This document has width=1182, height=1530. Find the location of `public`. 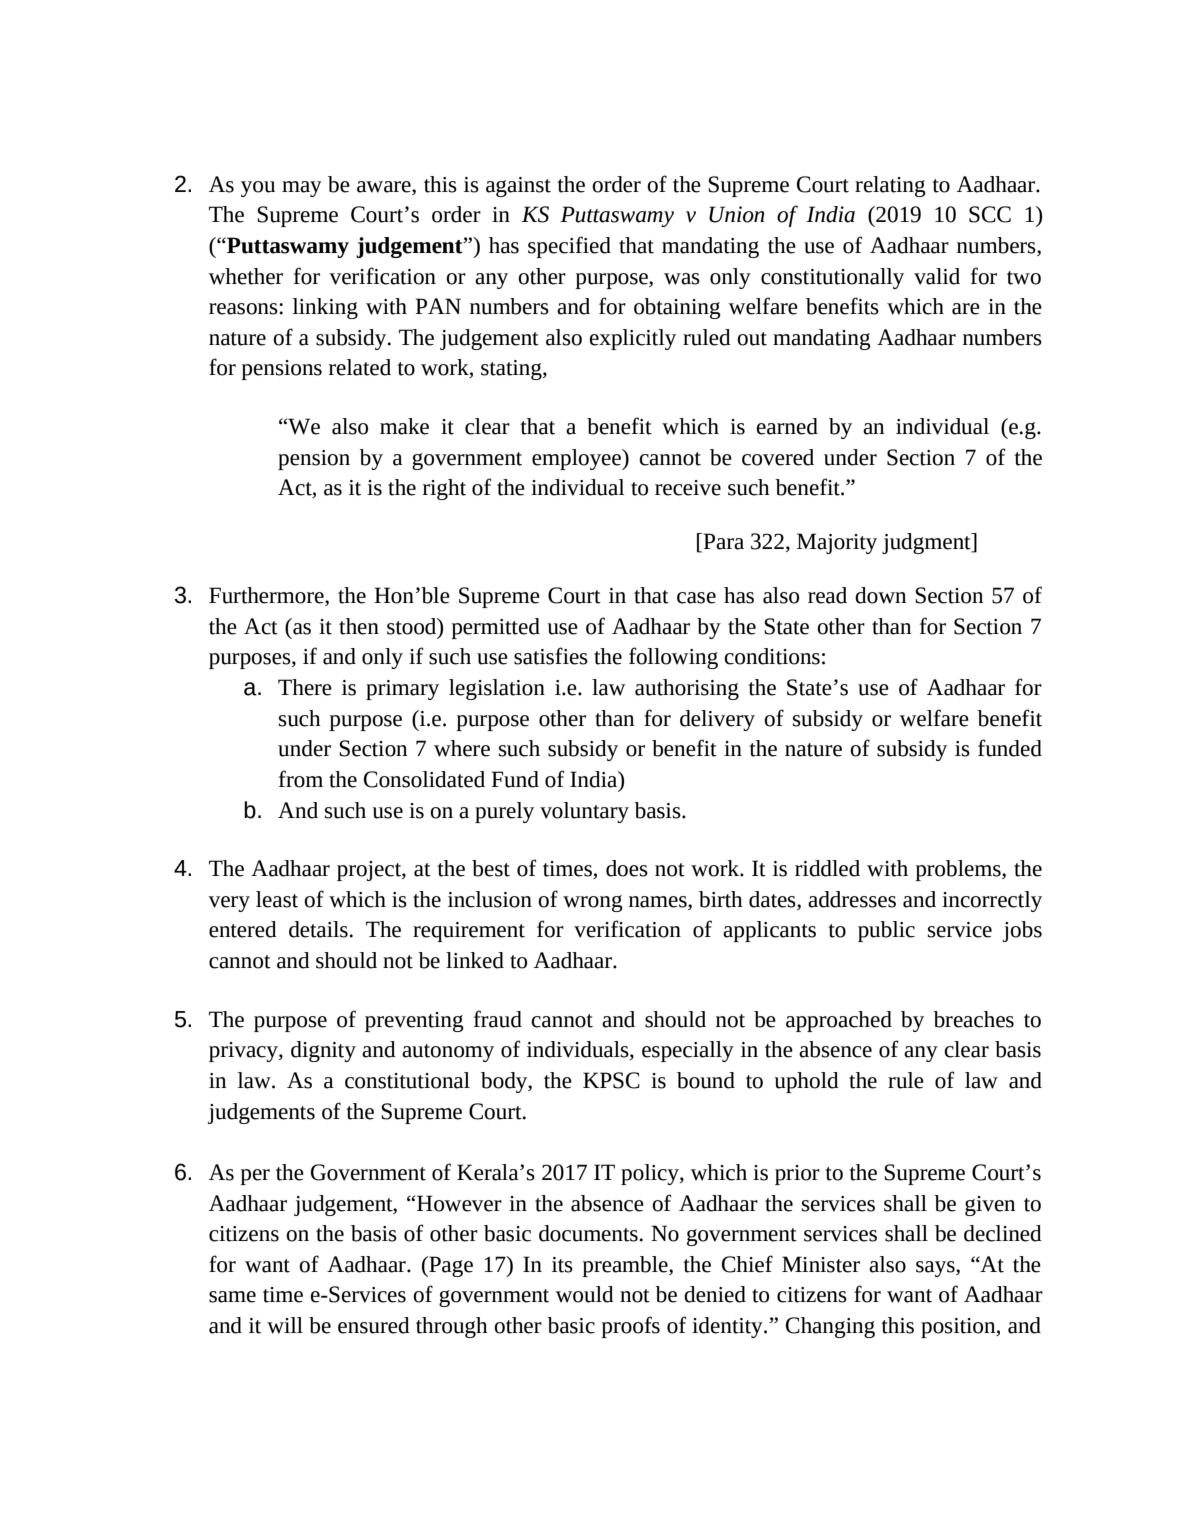

public is located at coordinates (886, 931).
